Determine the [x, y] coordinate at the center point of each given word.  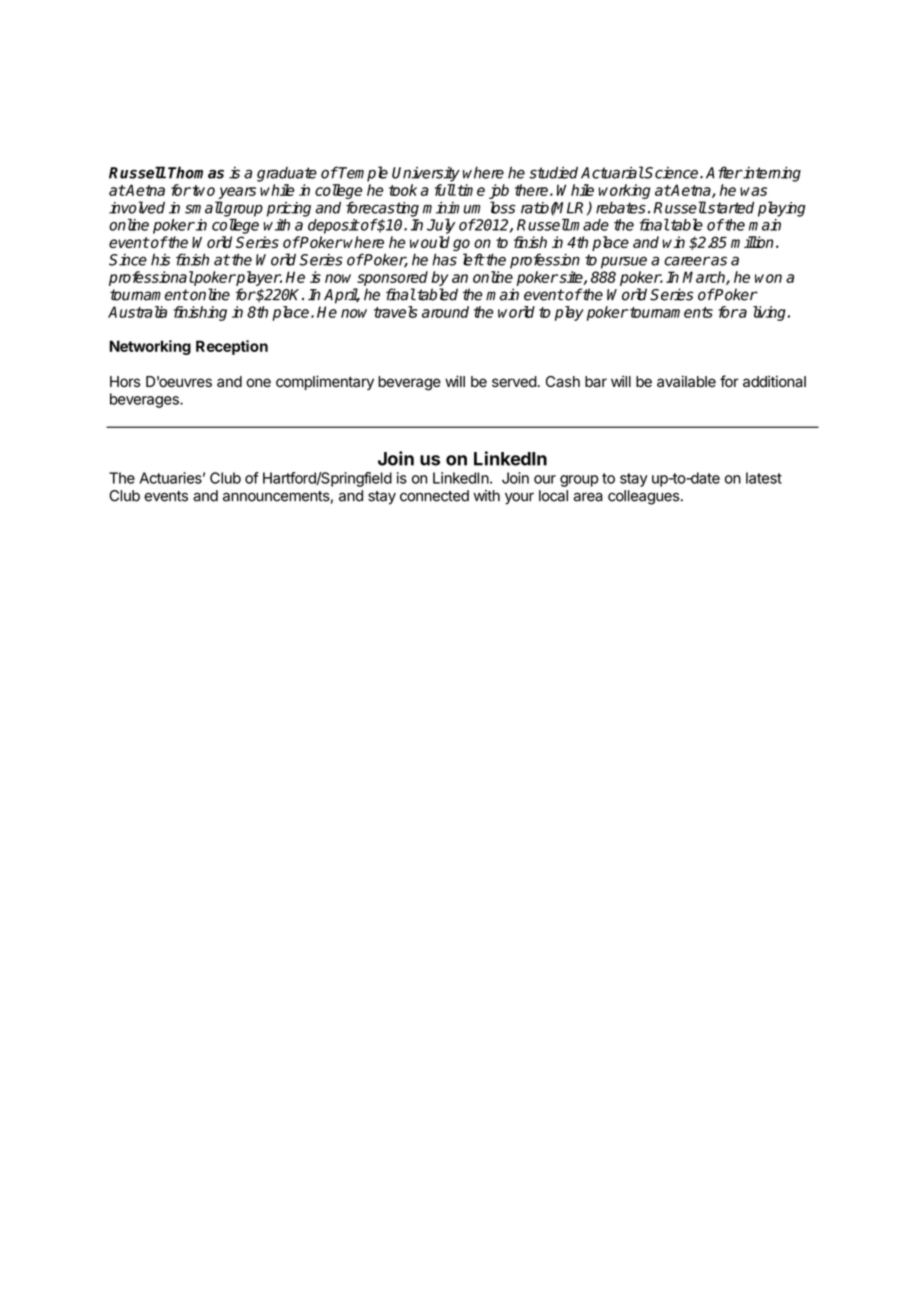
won [768, 278]
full [445, 190]
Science [672, 173]
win [673, 242]
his [160, 259]
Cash [563, 382]
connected [434, 496]
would [430, 242]
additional [774, 381]
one [258, 383]
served [514, 382]
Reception [232, 347]
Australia [137, 312]
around [445, 312]
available [686, 381]
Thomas [196, 172]
